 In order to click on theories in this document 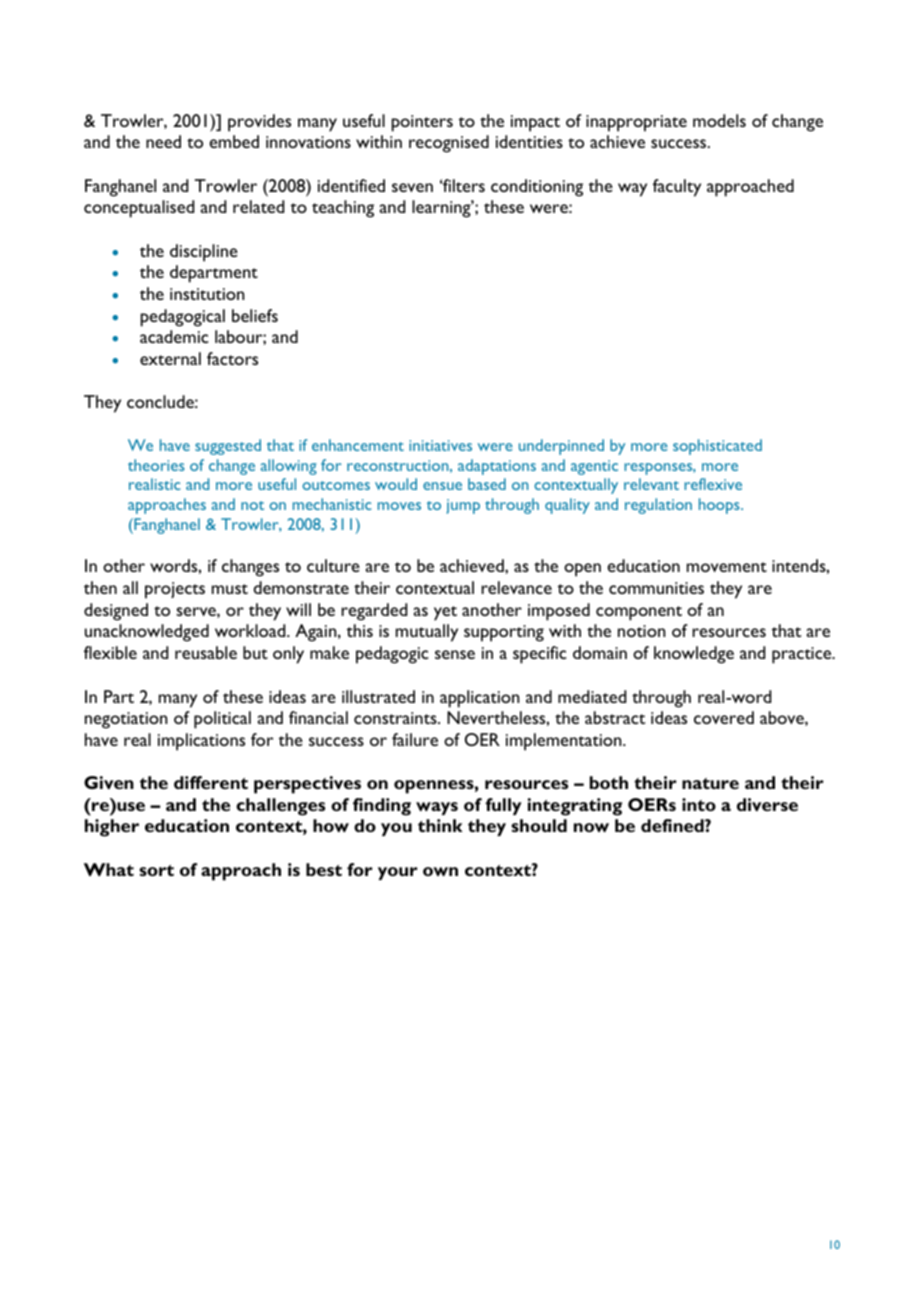, I will do `click(156, 465)`.
